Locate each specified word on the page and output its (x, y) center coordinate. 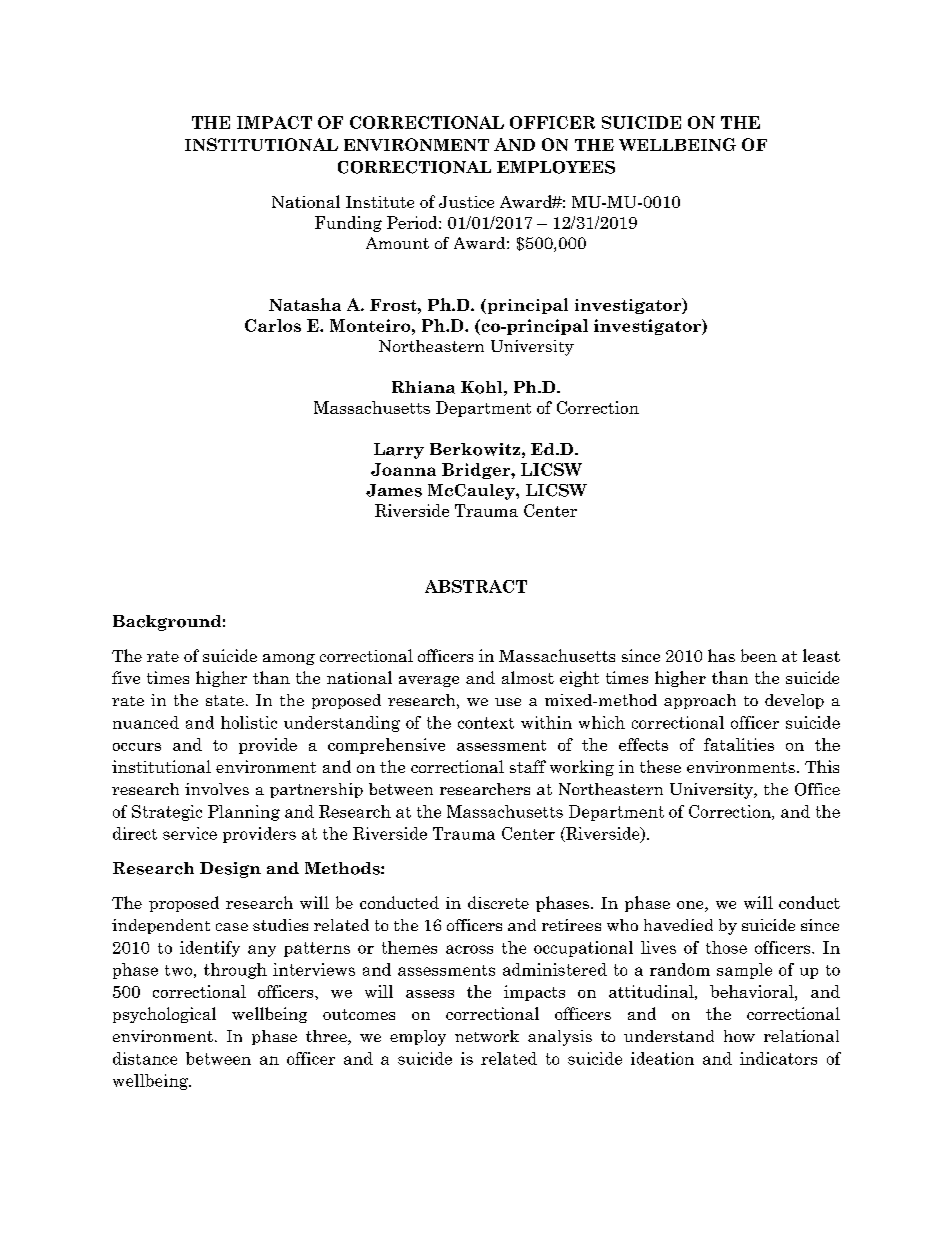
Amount (397, 243)
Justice (466, 202)
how (739, 1036)
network (487, 1036)
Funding (348, 224)
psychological (164, 1015)
